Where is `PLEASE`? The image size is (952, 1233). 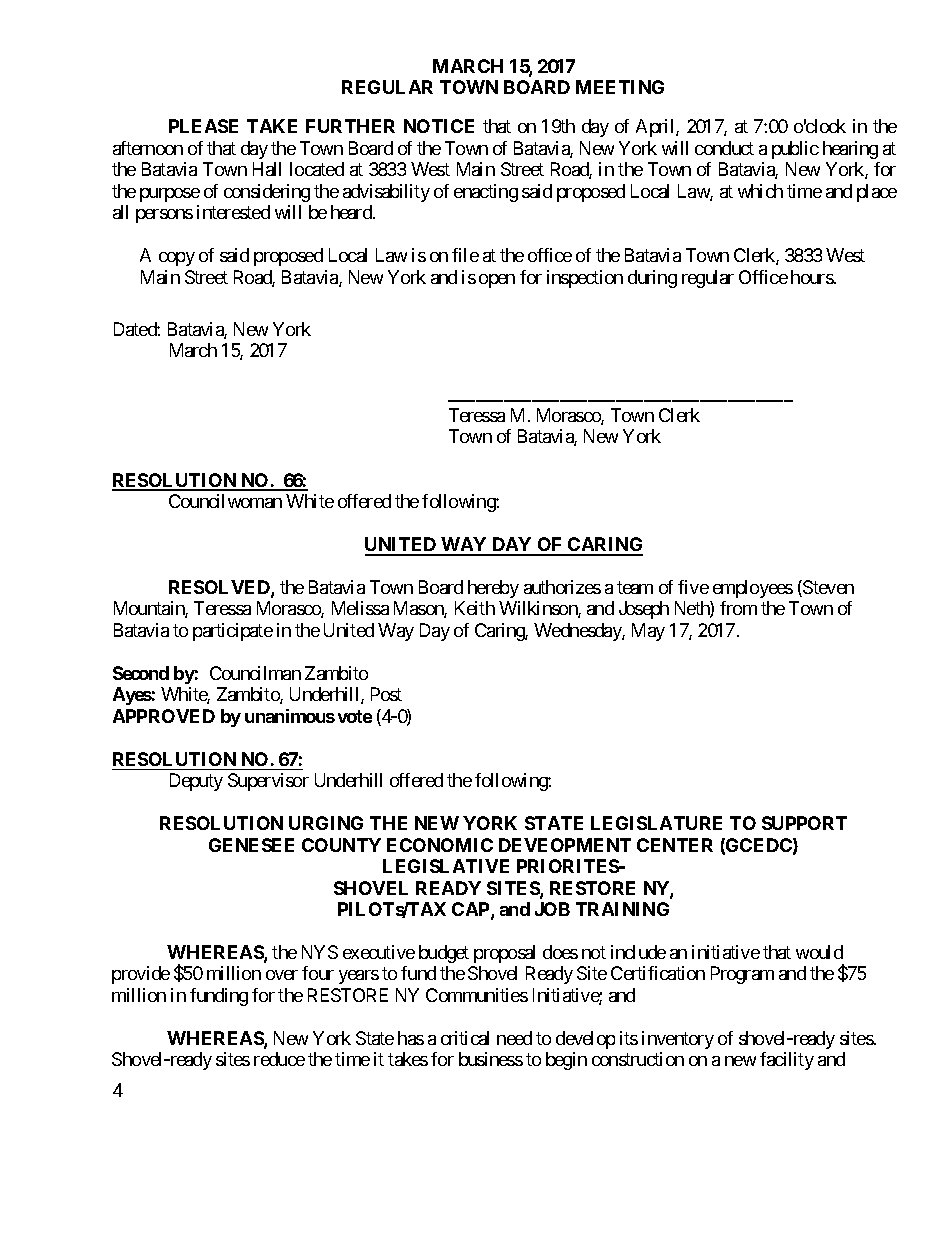
PLEASE is located at coordinates (203, 126).
